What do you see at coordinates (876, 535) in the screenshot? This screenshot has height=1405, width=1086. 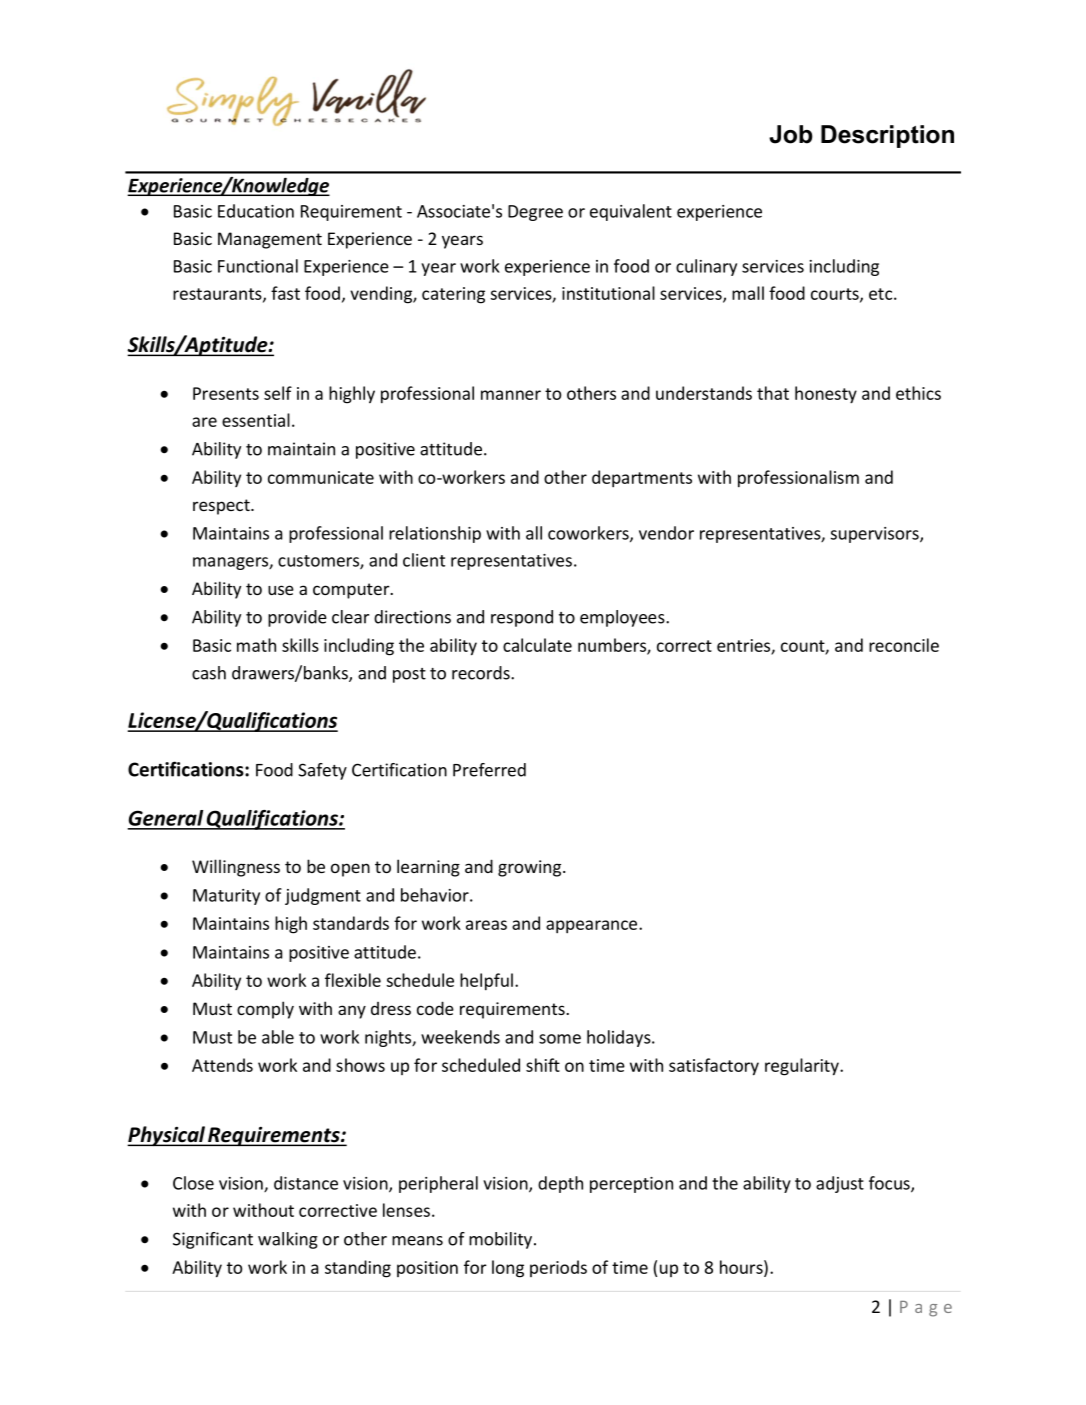 I see `supervisors` at bounding box center [876, 535].
